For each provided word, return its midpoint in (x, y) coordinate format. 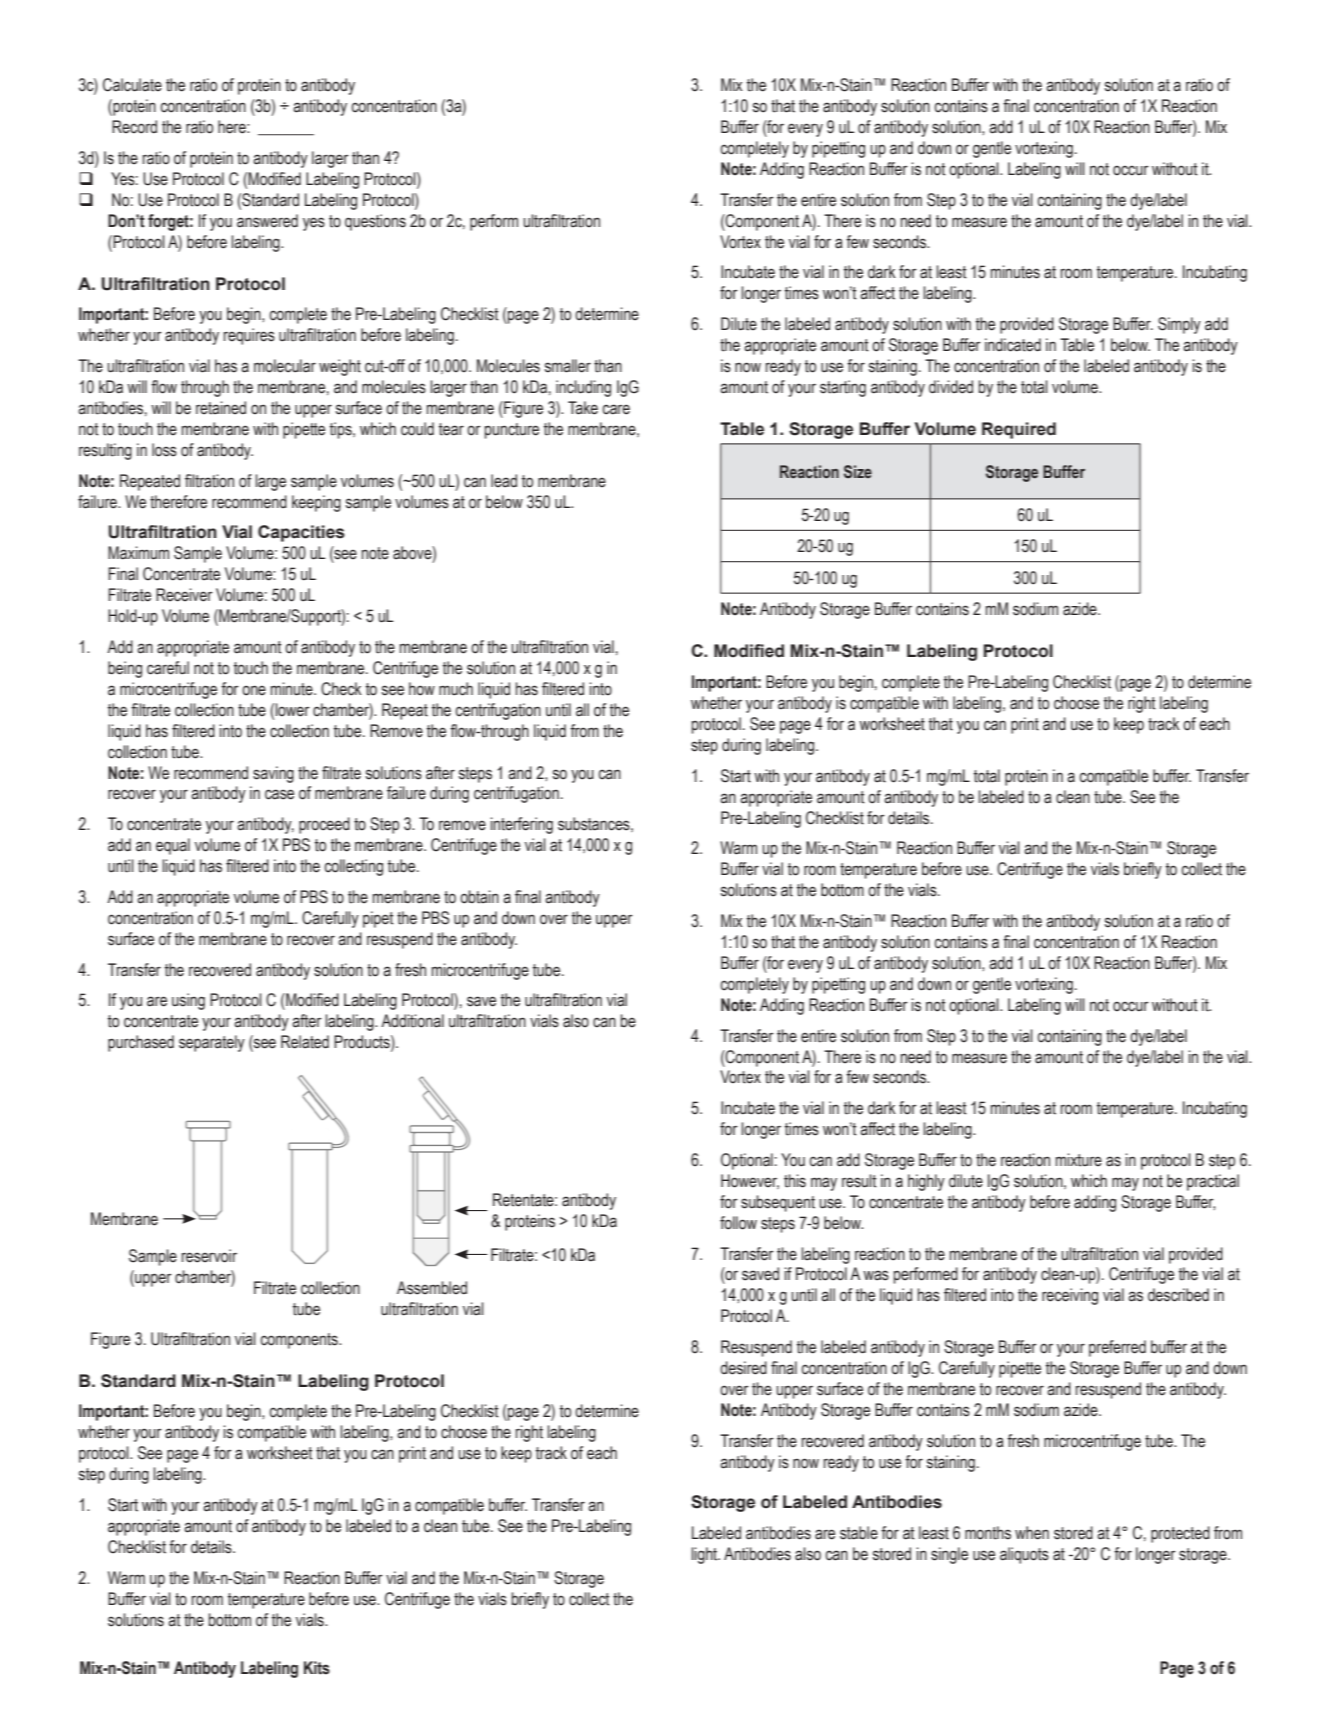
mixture (1079, 1160)
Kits (317, 1668)
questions (375, 222)
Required (1019, 430)
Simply (1179, 325)
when (1032, 1533)
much (456, 689)
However (750, 1181)
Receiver (184, 595)
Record (134, 127)
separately (212, 1043)
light (705, 1555)
